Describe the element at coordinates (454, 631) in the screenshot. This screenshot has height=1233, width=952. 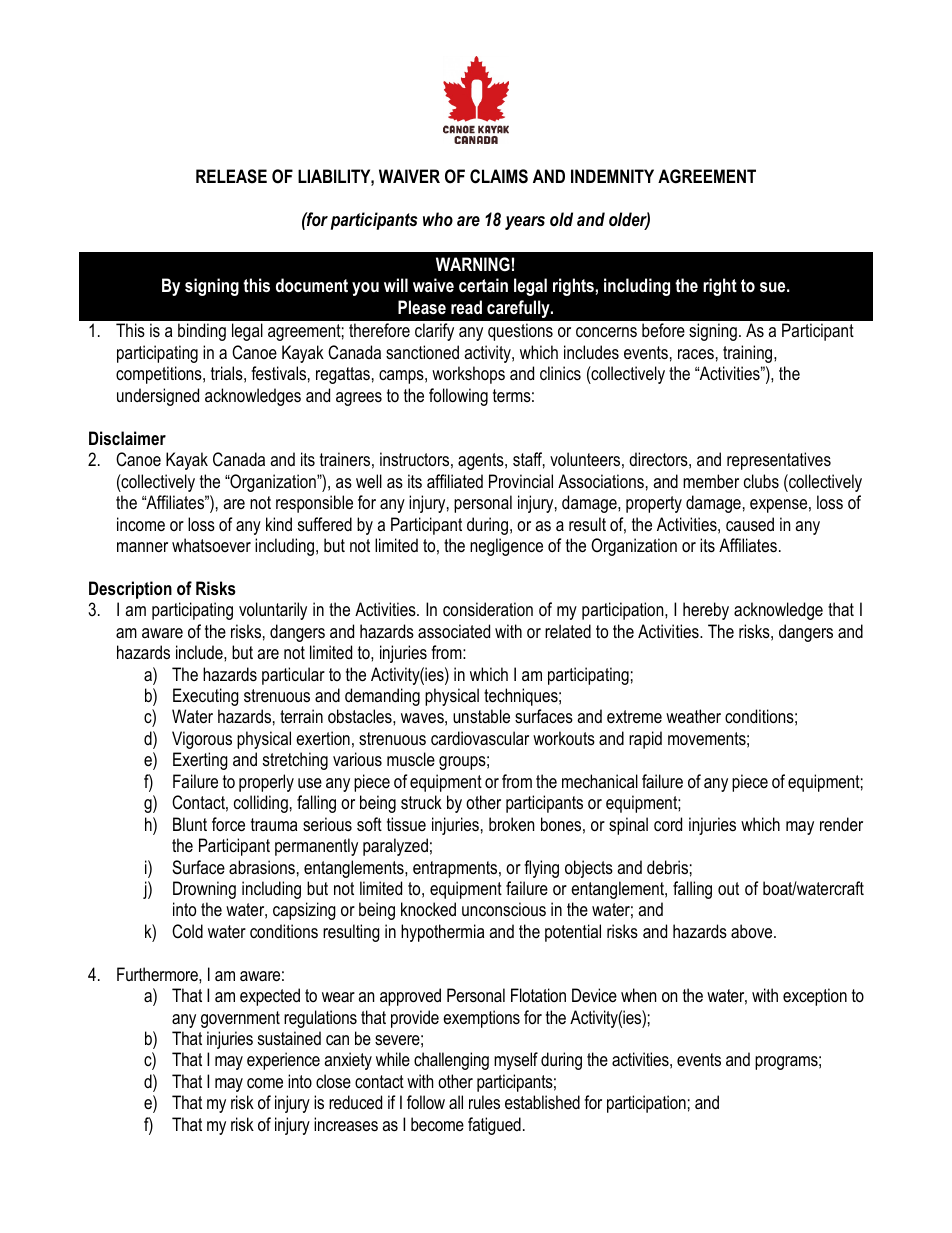
I see `associated` at that location.
